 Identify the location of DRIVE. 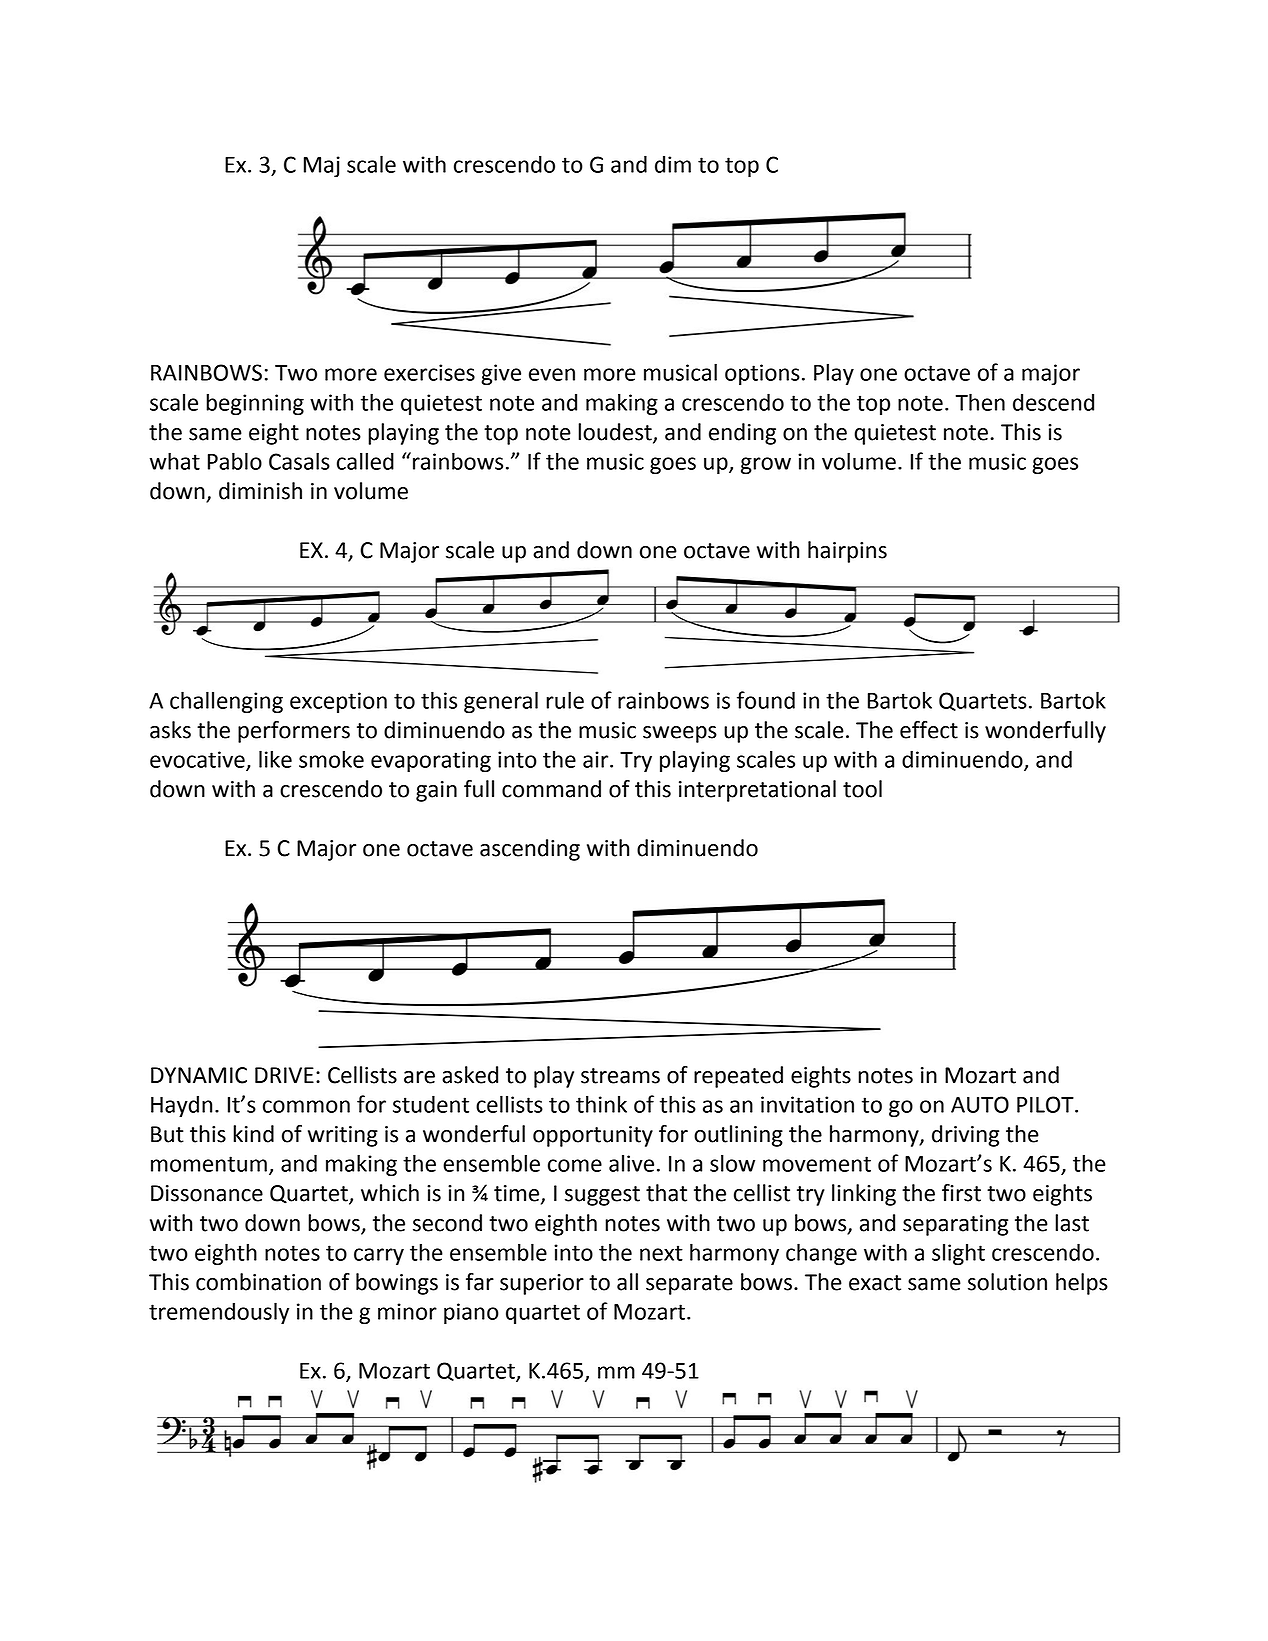
(284, 1075).
